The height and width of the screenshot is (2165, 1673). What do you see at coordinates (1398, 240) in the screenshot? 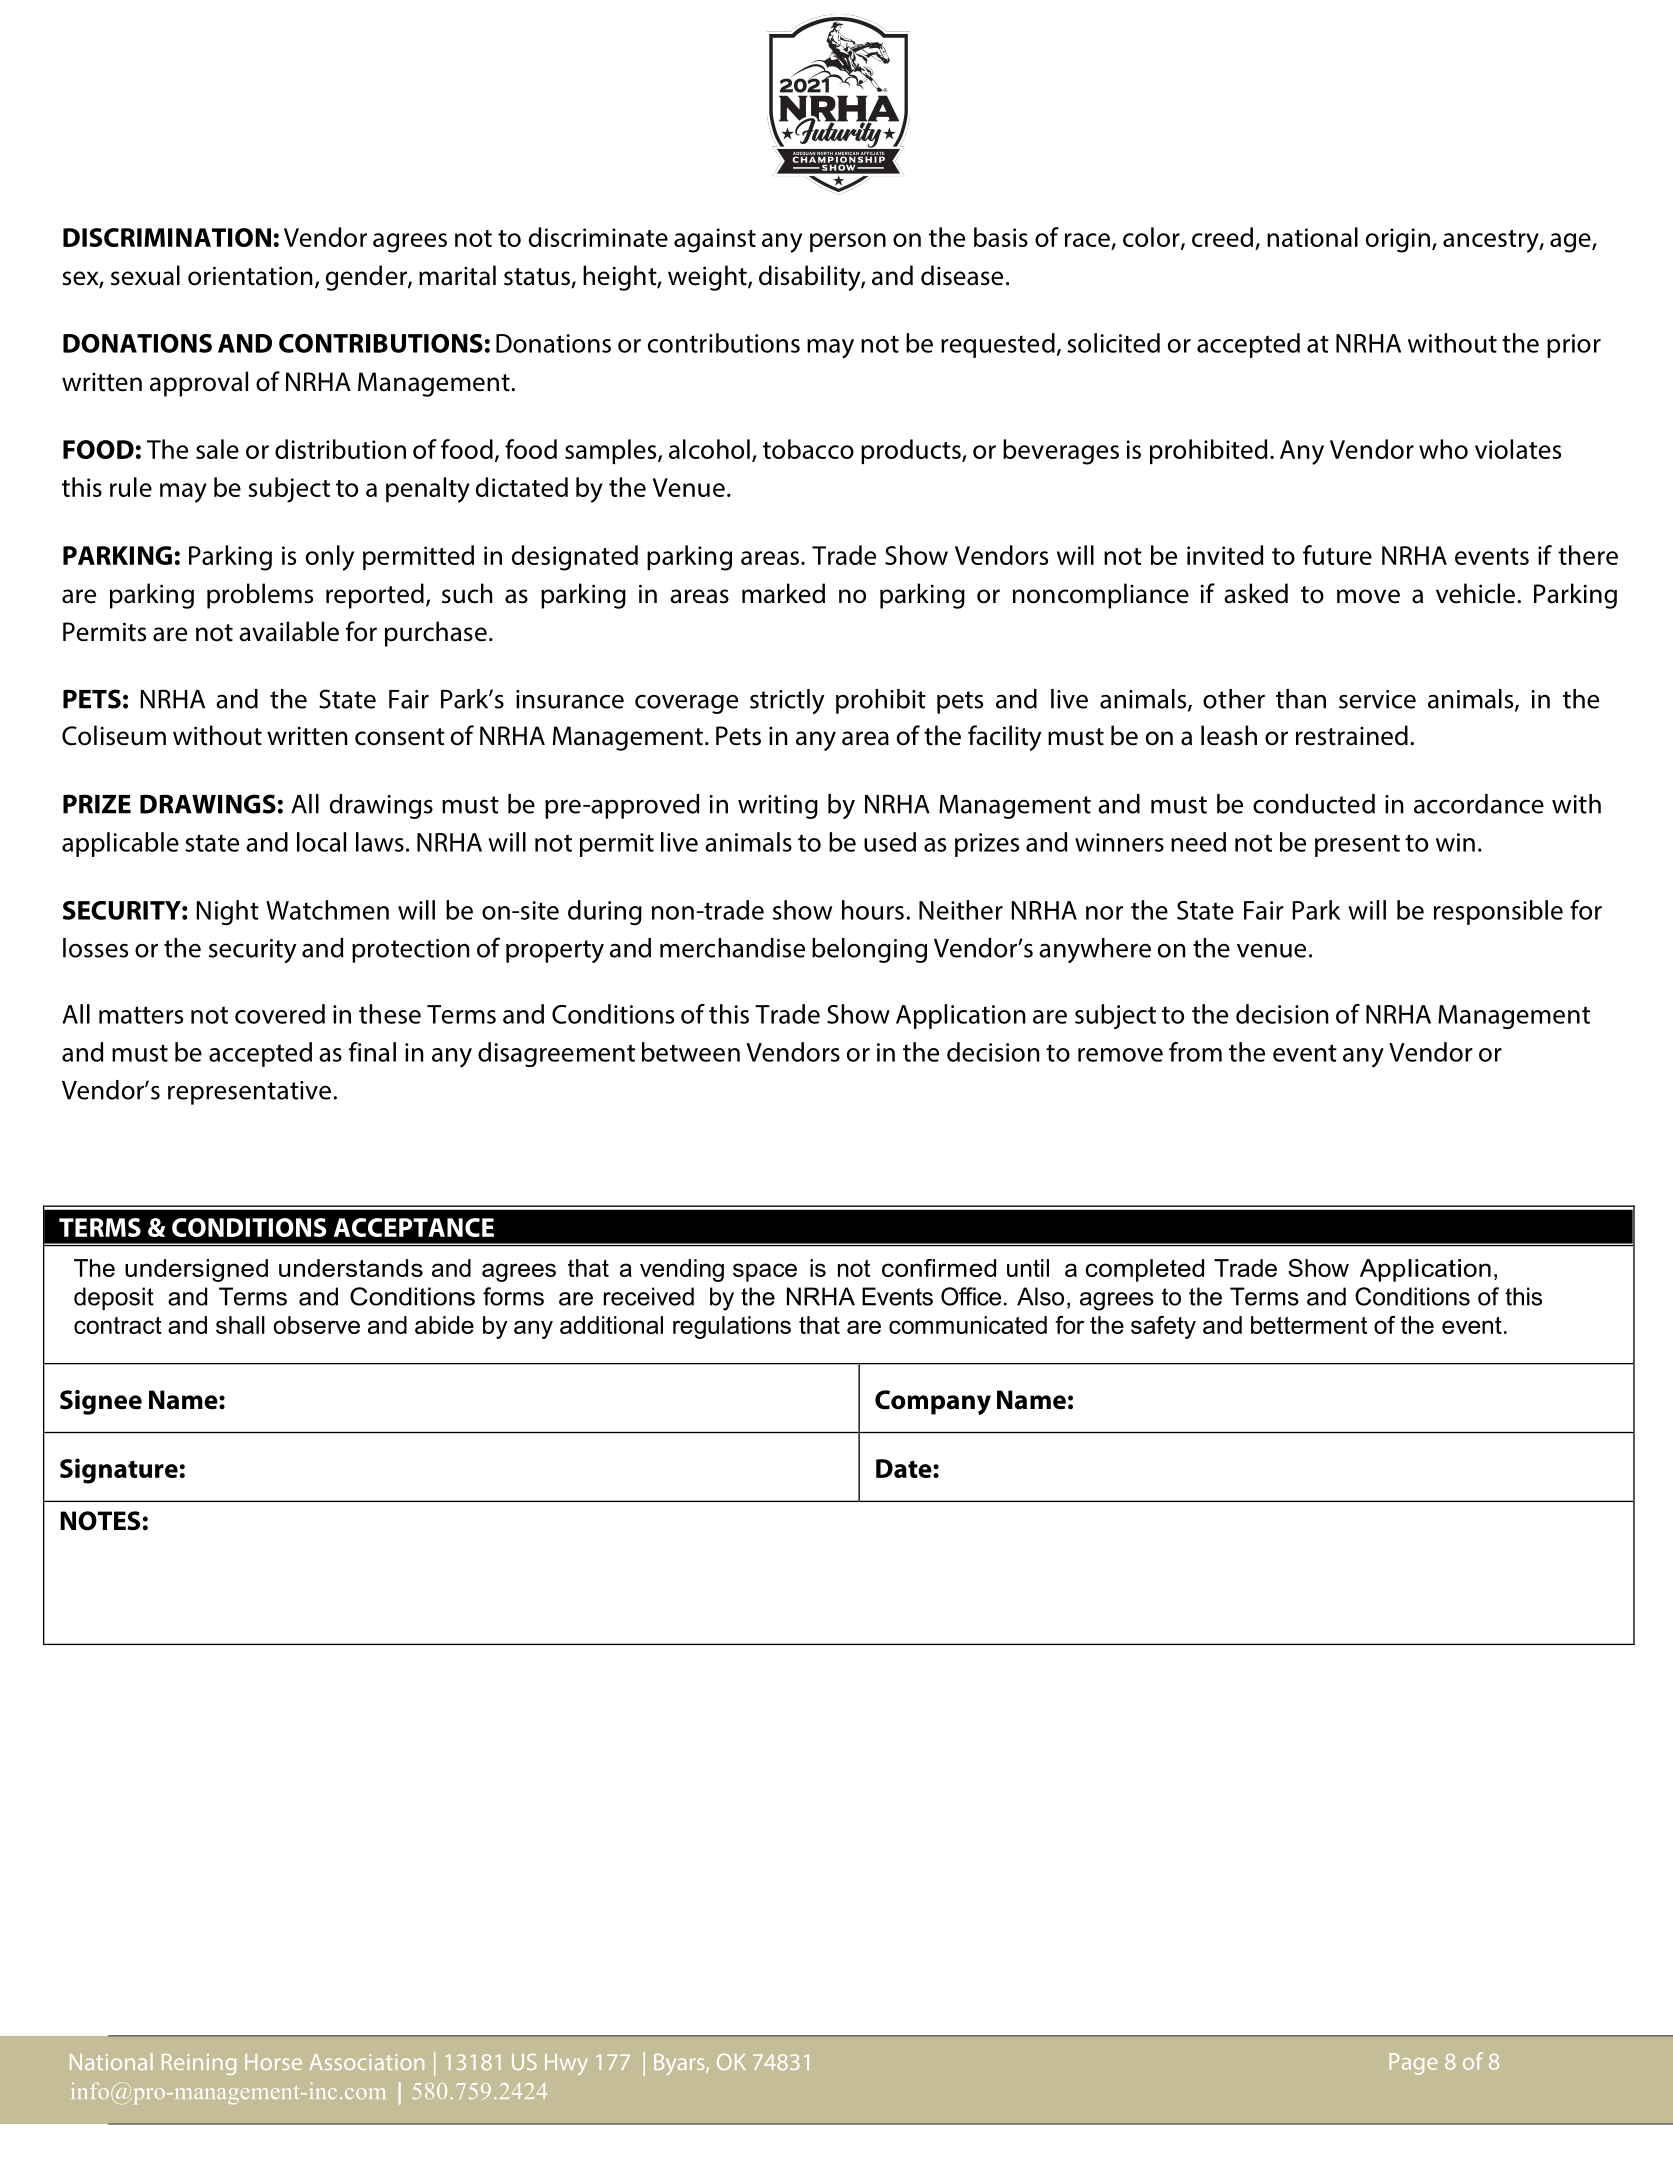
I see `origin` at bounding box center [1398, 240].
